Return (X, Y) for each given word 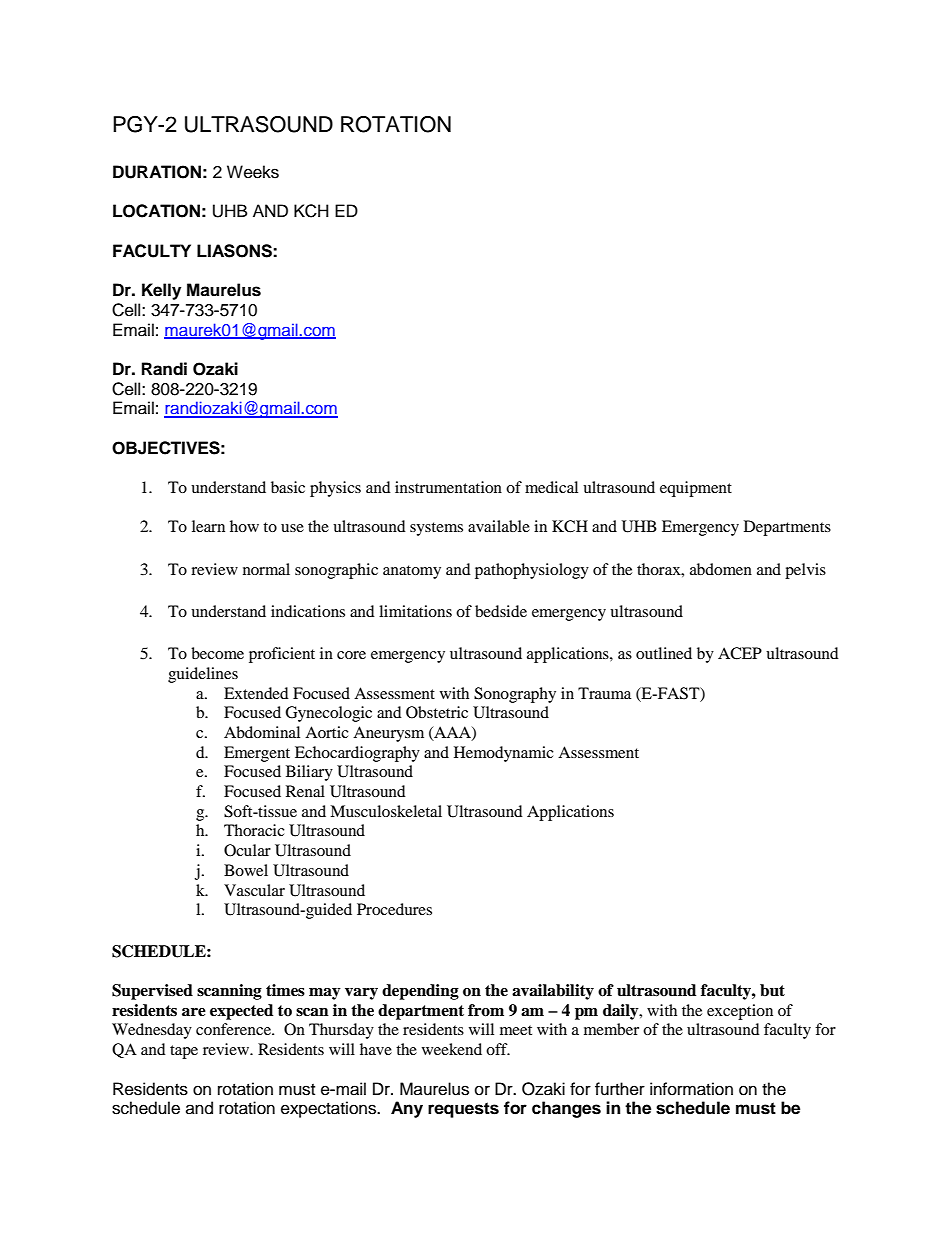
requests (463, 1110)
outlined (664, 653)
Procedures (394, 909)
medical (551, 487)
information (691, 1089)
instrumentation (448, 487)
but (772, 990)
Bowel (246, 870)
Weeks (253, 172)
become (217, 653)
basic (288, 487)
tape (184, 1052)
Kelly (161, 291)
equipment (696, 489)
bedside (501, 611)
